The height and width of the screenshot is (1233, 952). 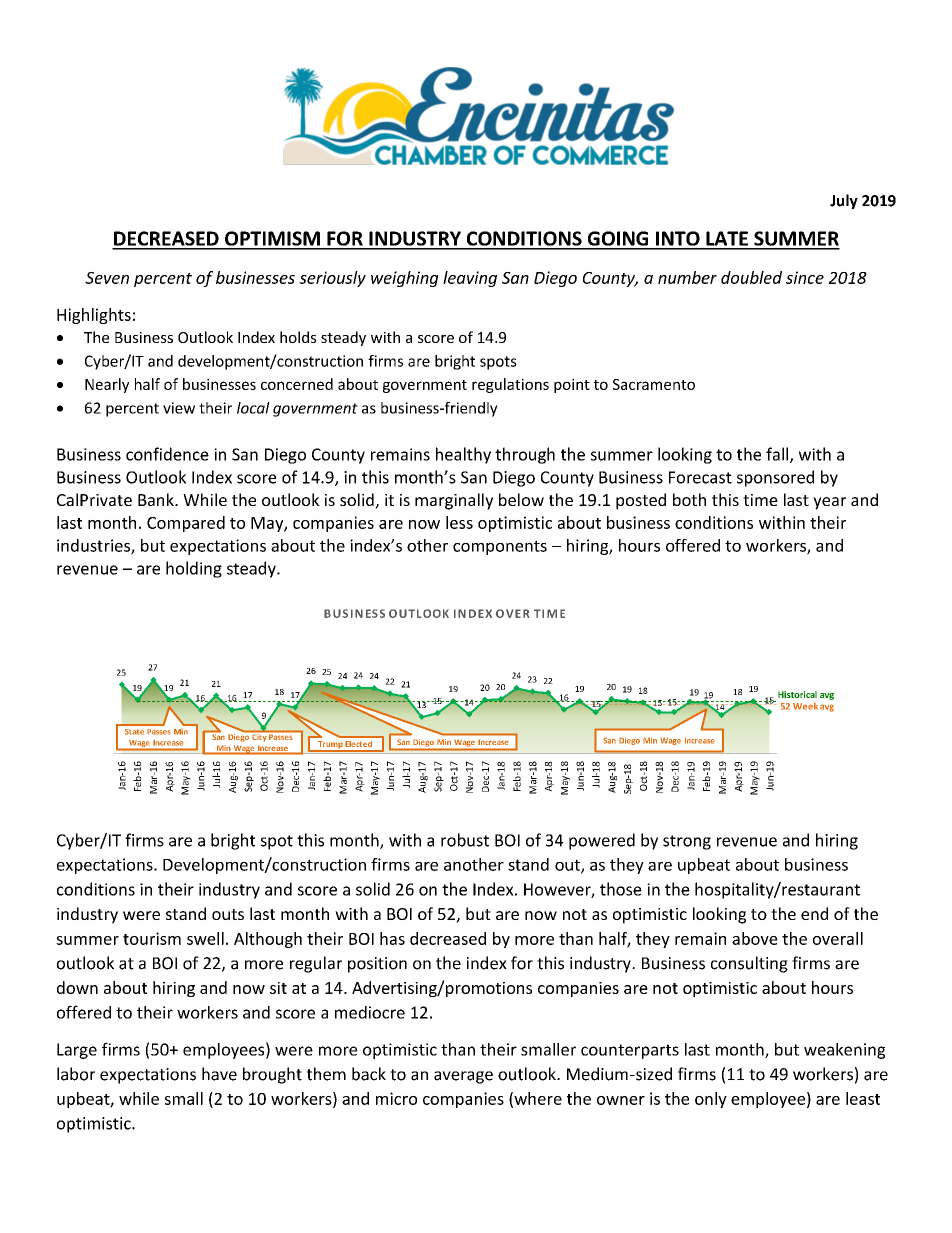 What do you see at coordinates (152, 938) in the screenshot?
I see `tourism` at bounding box center [152, 938].
